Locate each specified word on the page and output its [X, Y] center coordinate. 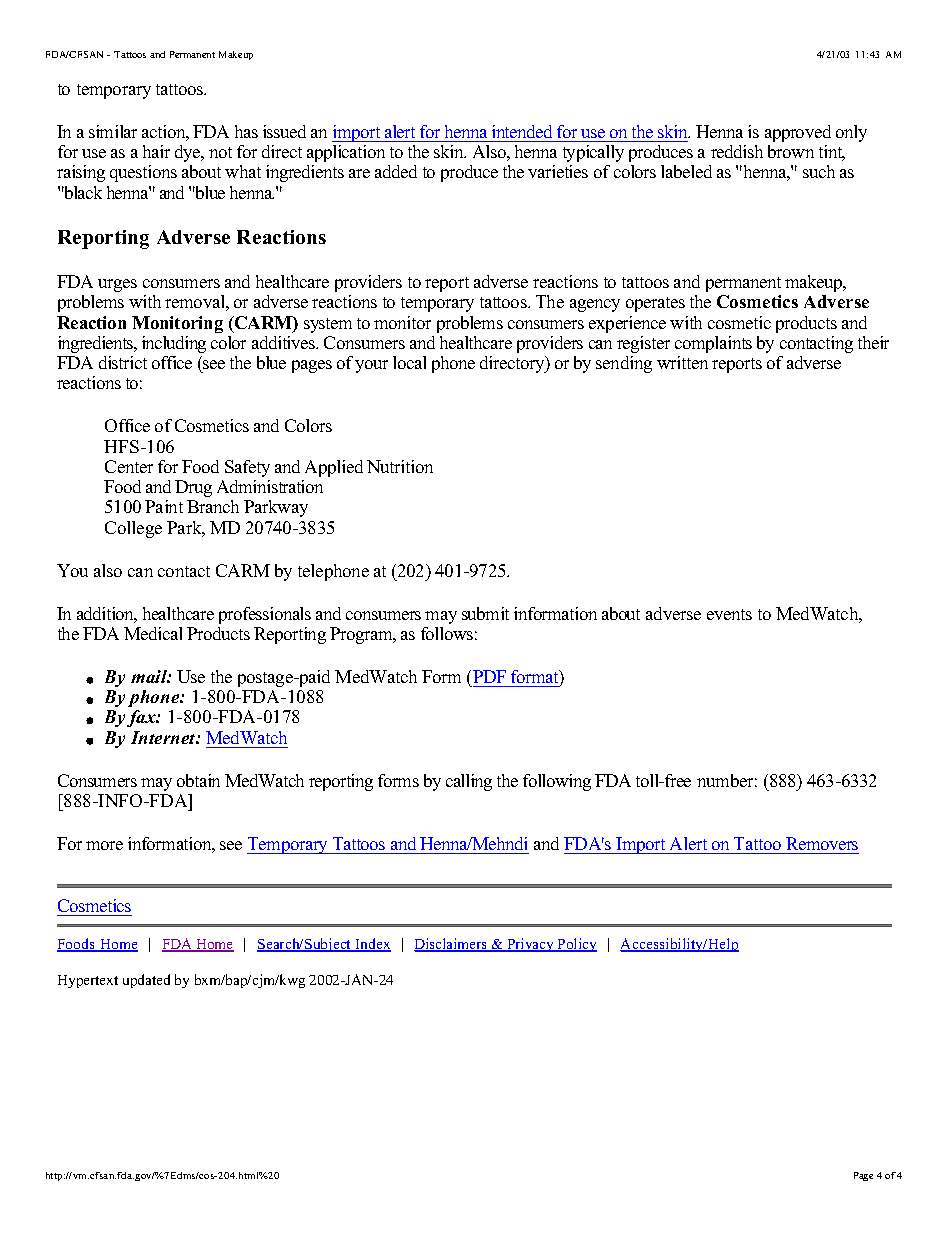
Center [129, 466]
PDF [489, 676]
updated [146, 981]
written [682, 362]
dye [189, 153]
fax [142, 718]
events [729, 614]
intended [522, 131]
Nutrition [400, 466]
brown [791, 151]
